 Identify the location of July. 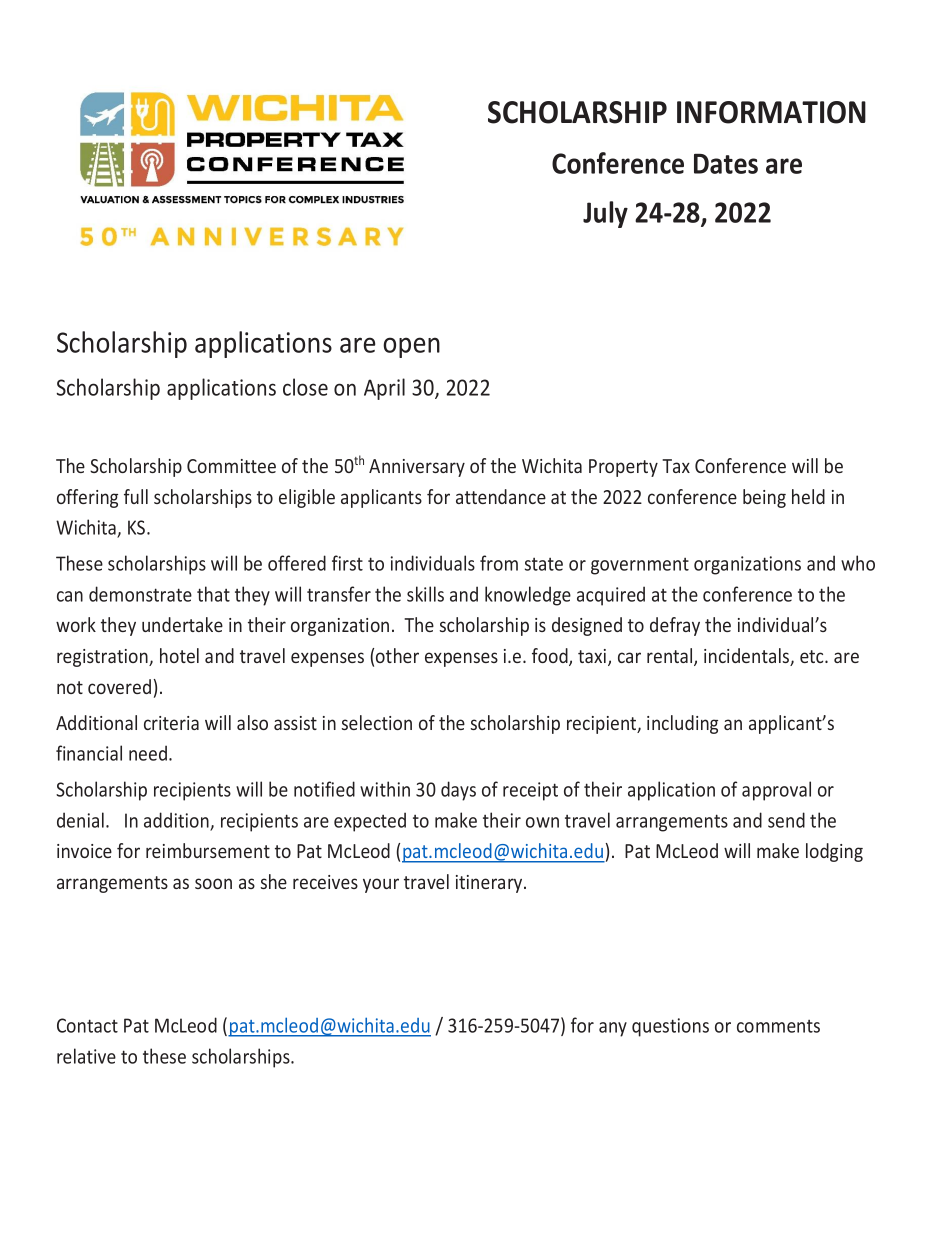
(605, 214).
